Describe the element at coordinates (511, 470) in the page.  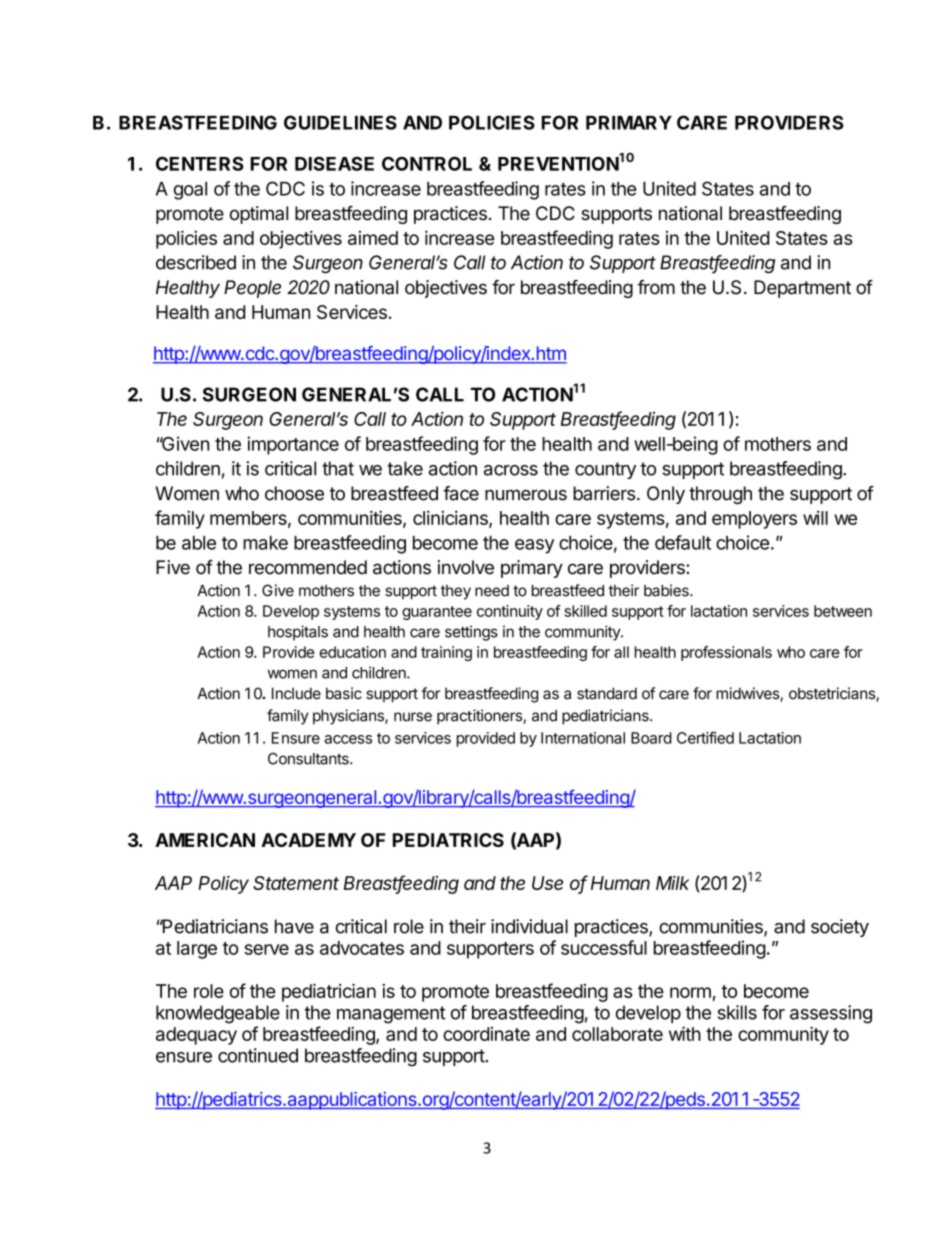
I see `across` at that location.
